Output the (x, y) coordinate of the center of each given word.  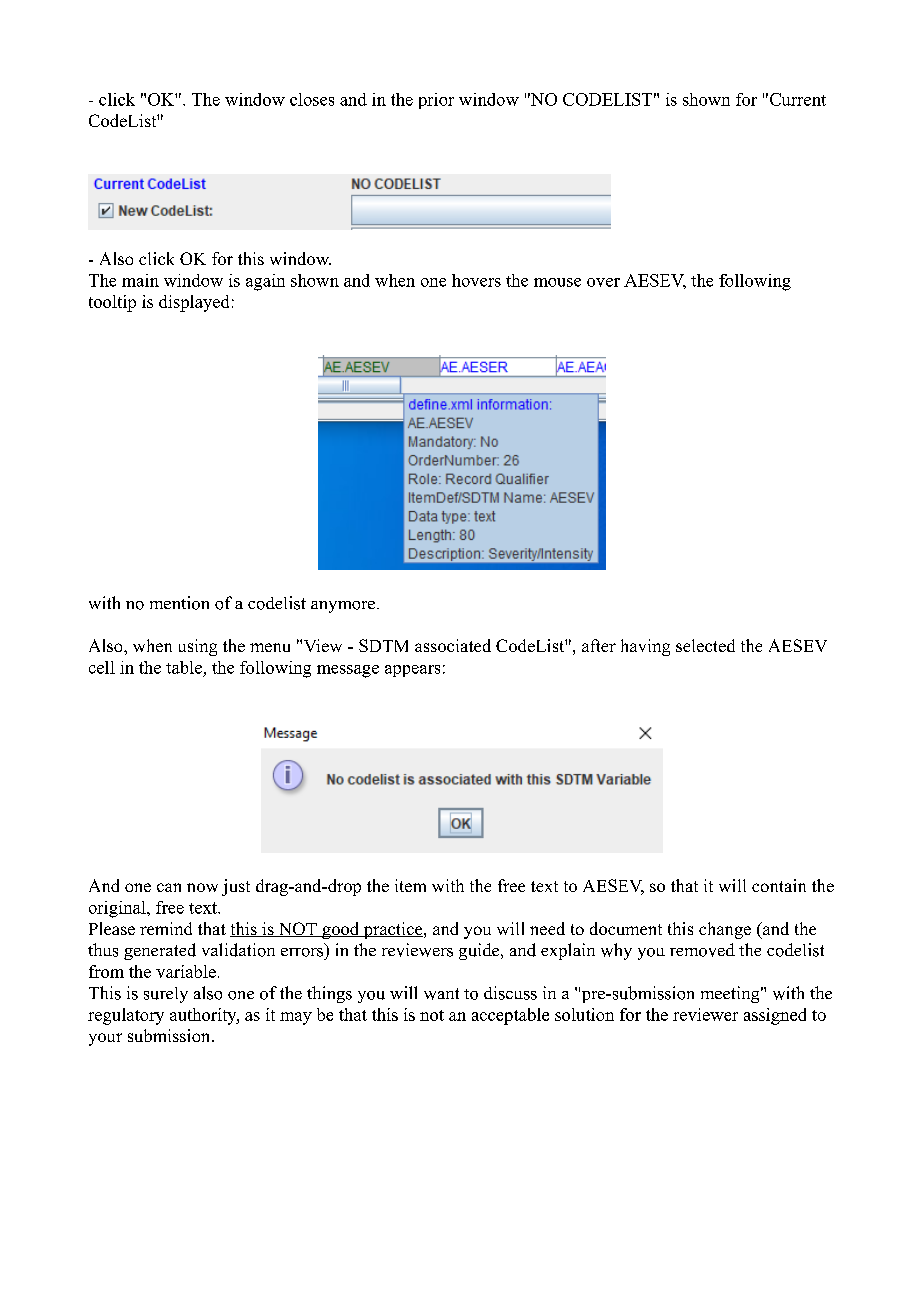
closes (312, 99)
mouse (557, 282)
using (198, 647)
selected (705, 645)
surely (166, 995)
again (265, 282)
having (645, 647)
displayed (194, 303)
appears (412, 671)
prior (436, 101)
